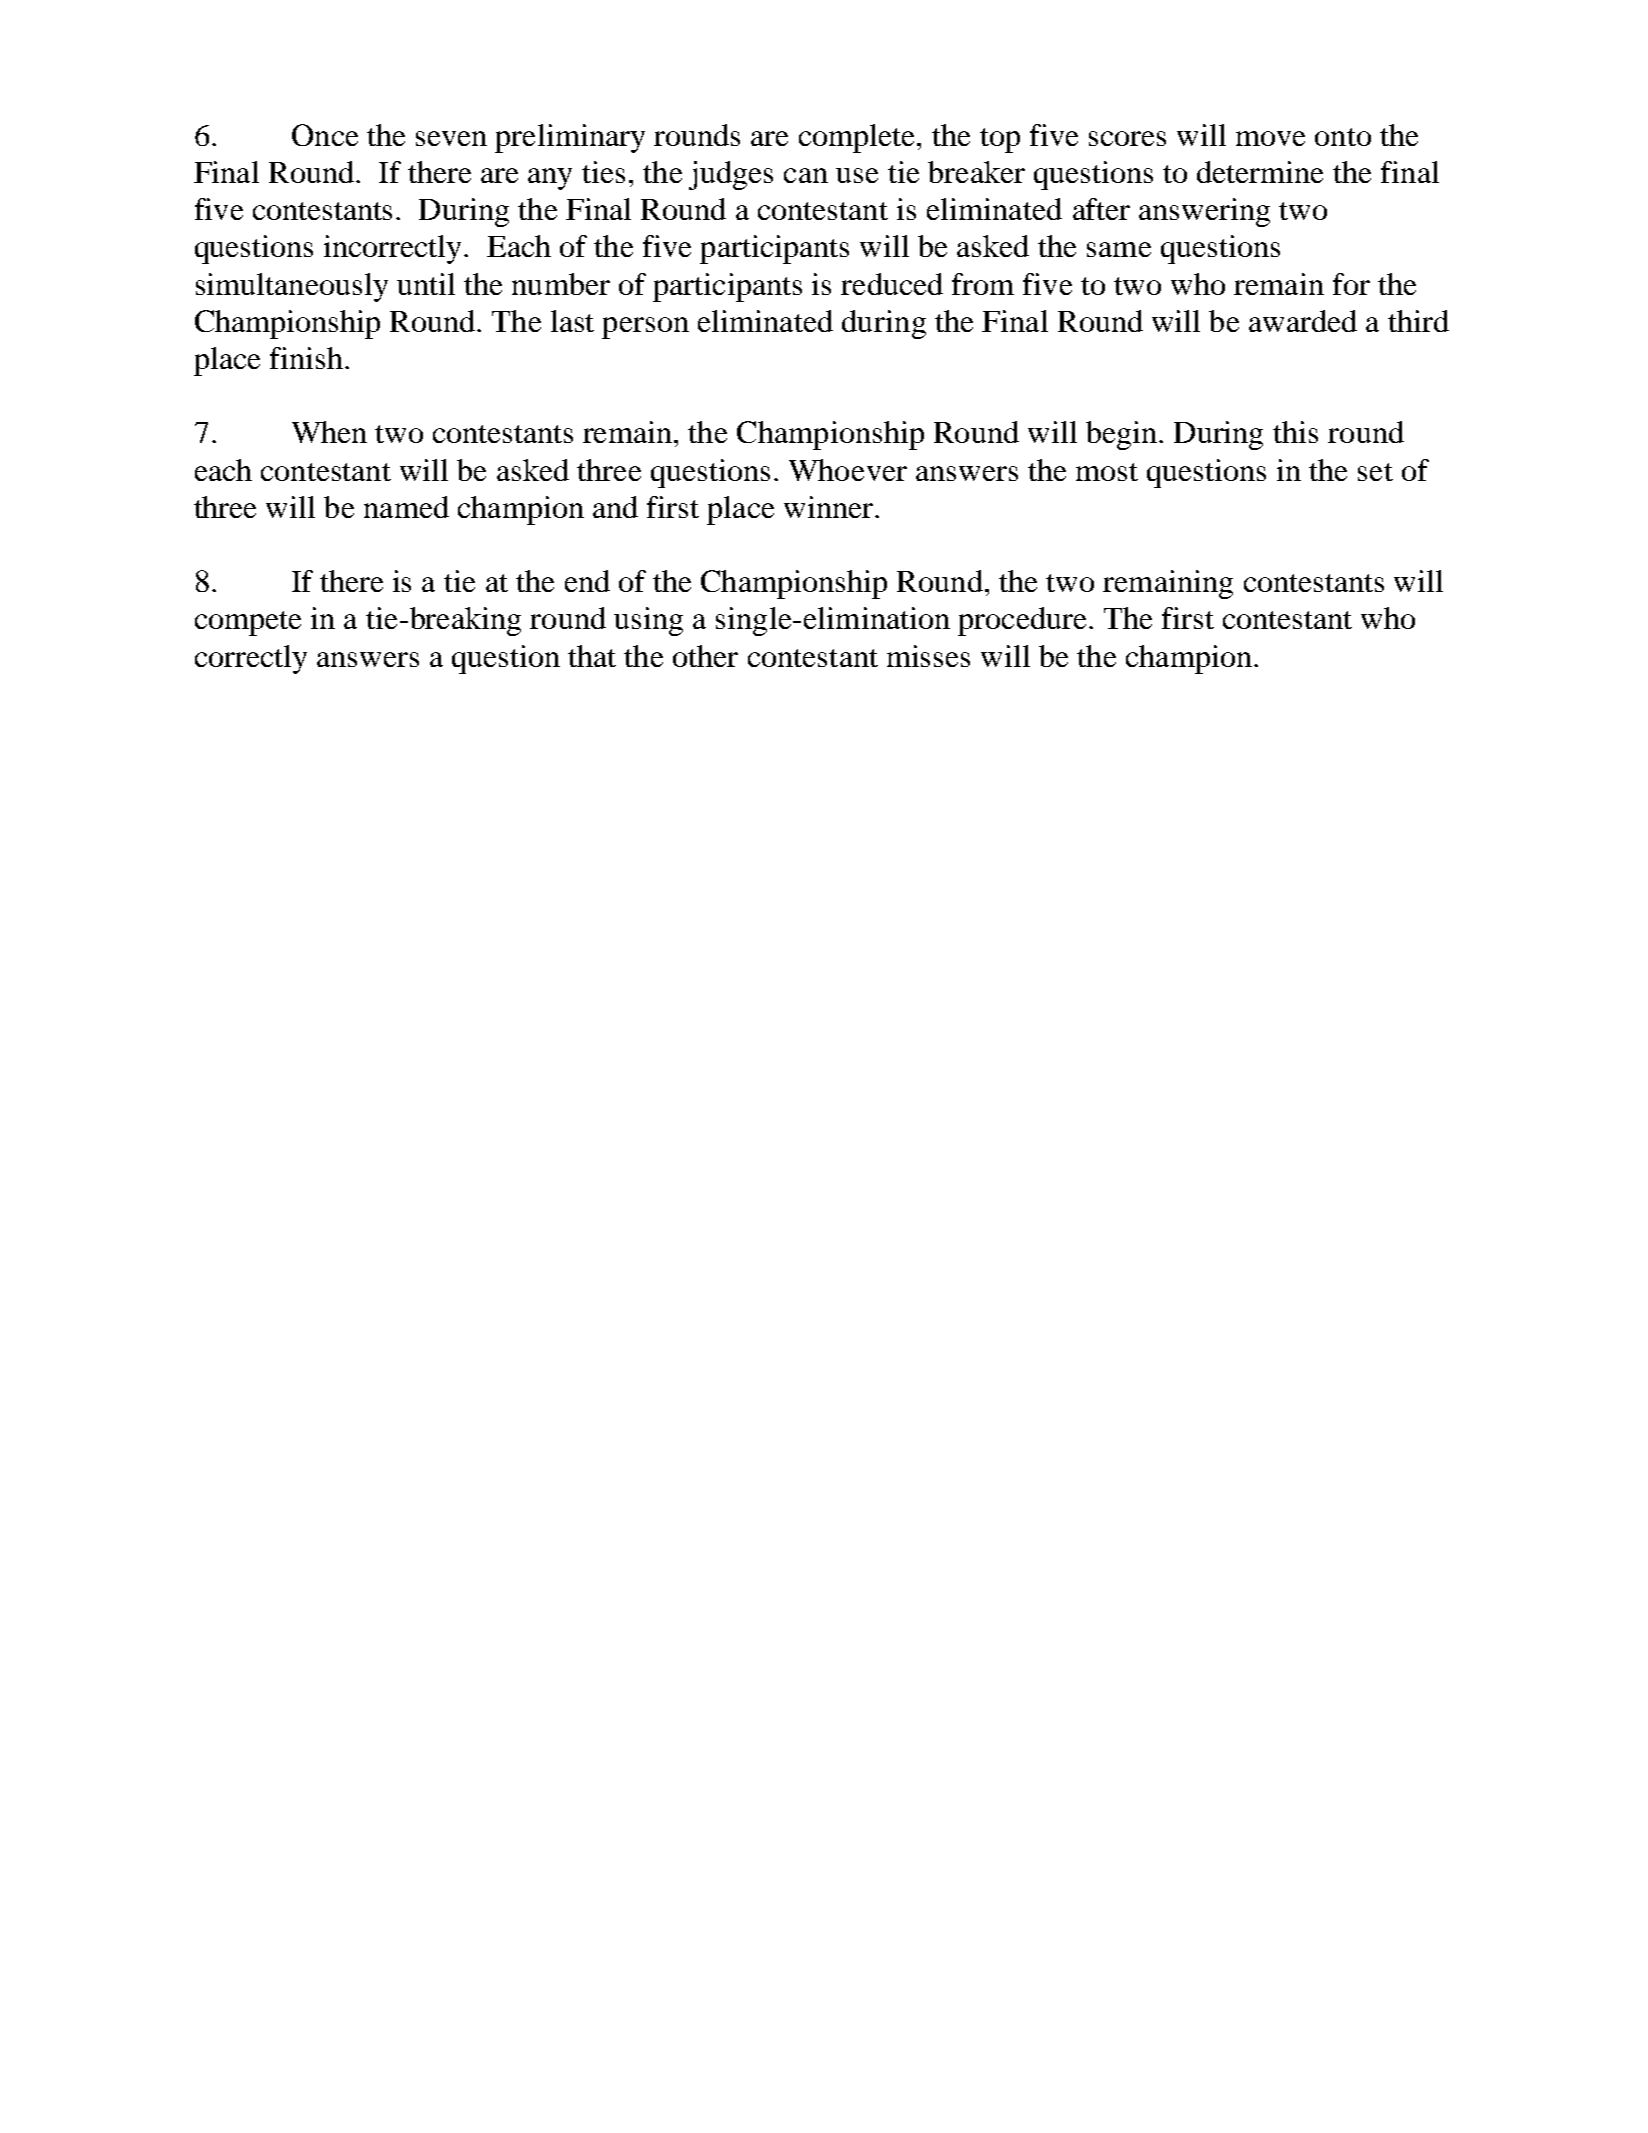 The height and width of the screenshot is (2133, 1648). What do you see at coordinates (1295, 432) in the screenshot?
I see `this` at bounding box center [1295, 432].
